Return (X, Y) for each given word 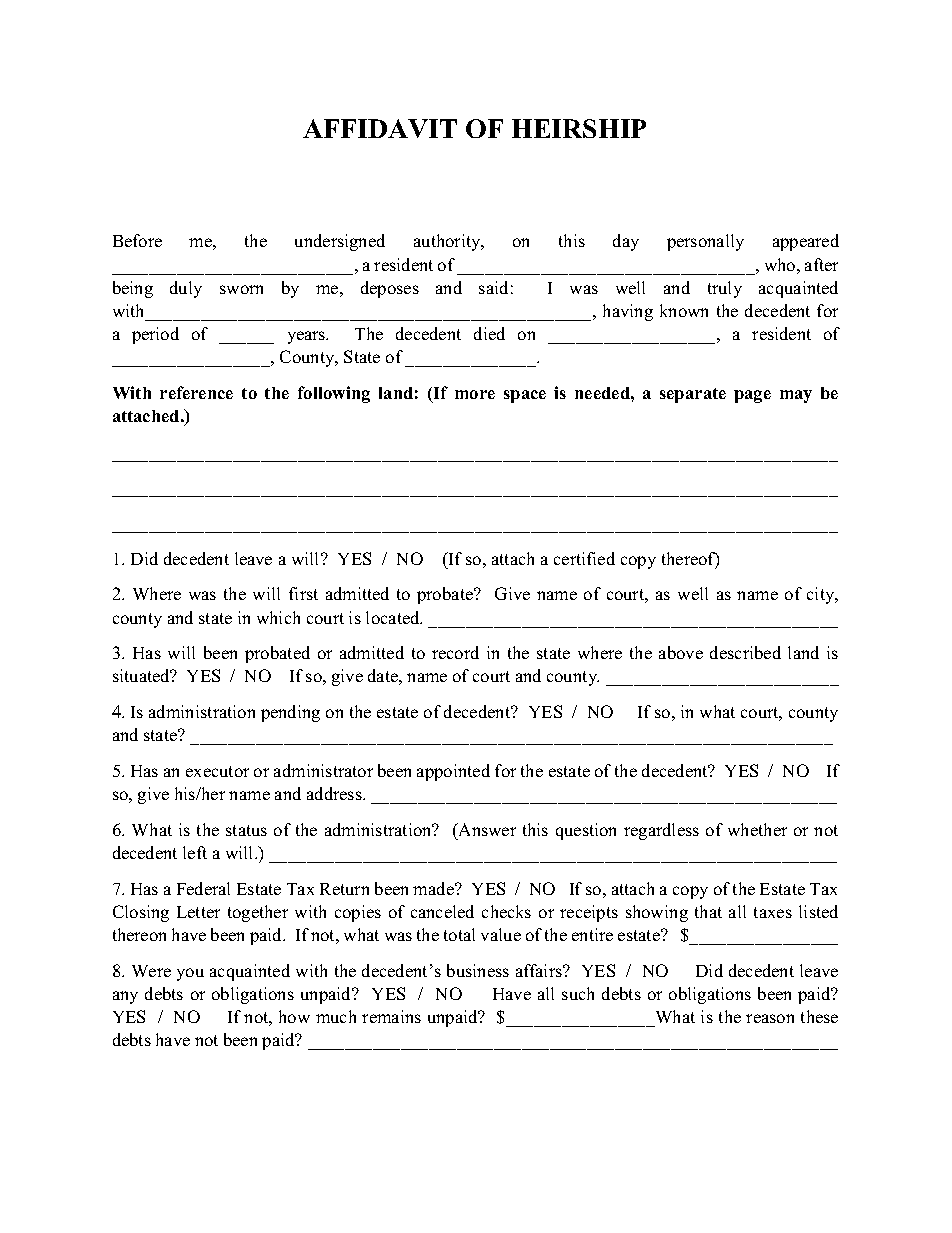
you (190, 974)
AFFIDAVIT (380, 128)
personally (705, 242)
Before (137, 240)
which (278, 617)
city (822, 595)
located (394, 617)
